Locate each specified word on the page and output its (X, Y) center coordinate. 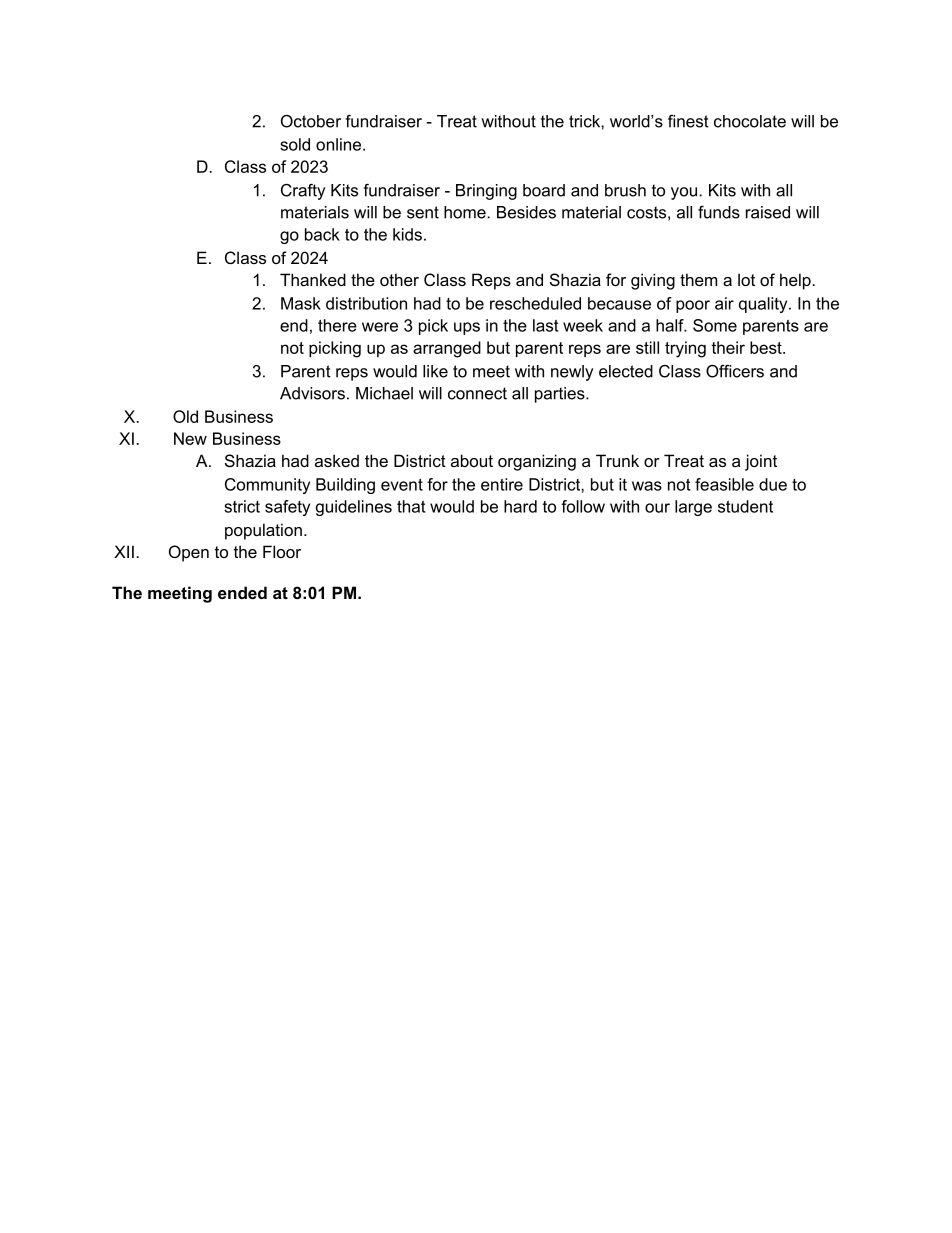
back (322, 234)
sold (295, 144)
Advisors (312, 393)
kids (407, 234)
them (698, 279)
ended (242, 592)
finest (688, 121)
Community (267, 486)
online (340, 144)
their (728, 347)
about (472, 460)
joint (761, 462)
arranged (447, 349)
